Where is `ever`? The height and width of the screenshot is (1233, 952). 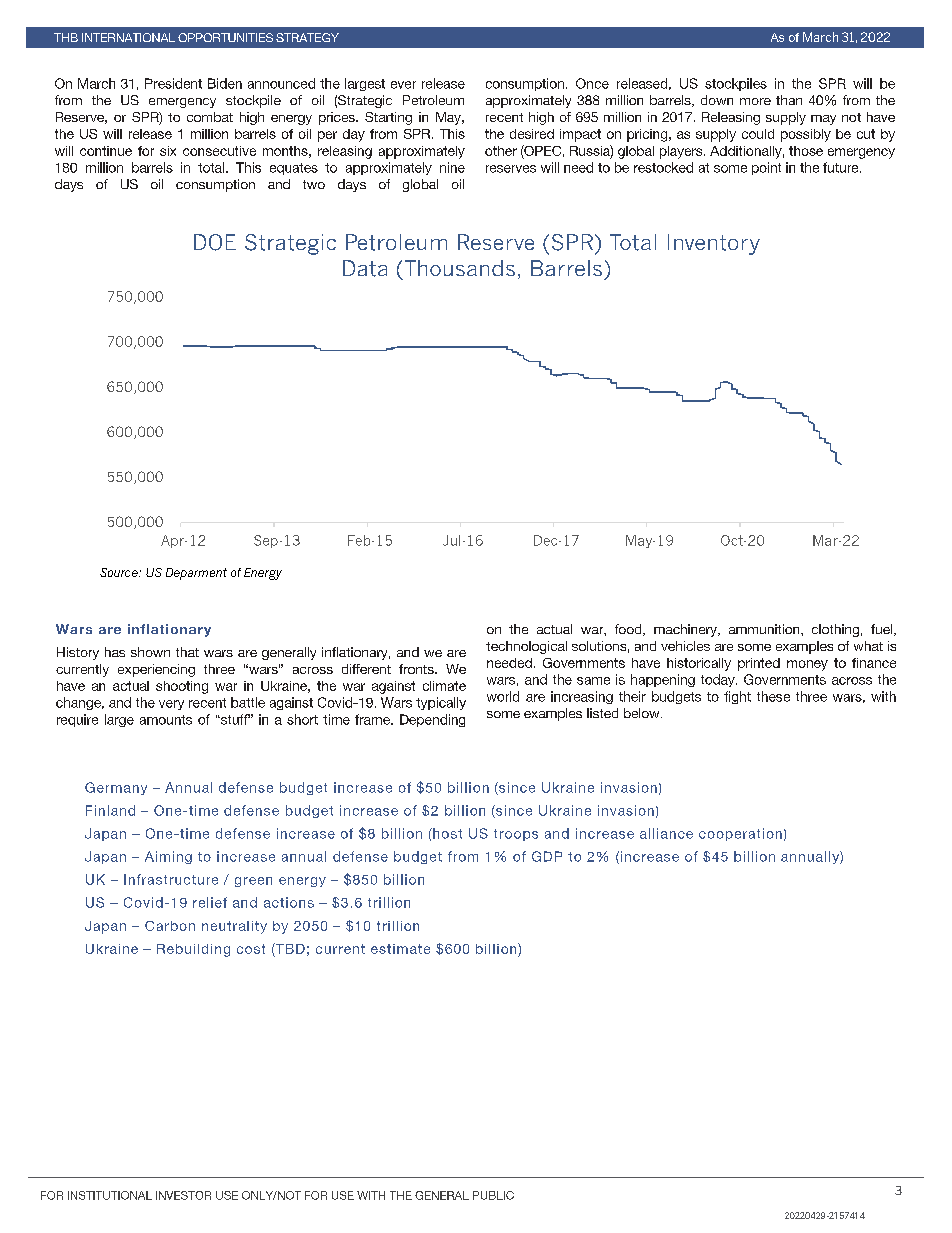 ever is located at coordinates (403, 85).
